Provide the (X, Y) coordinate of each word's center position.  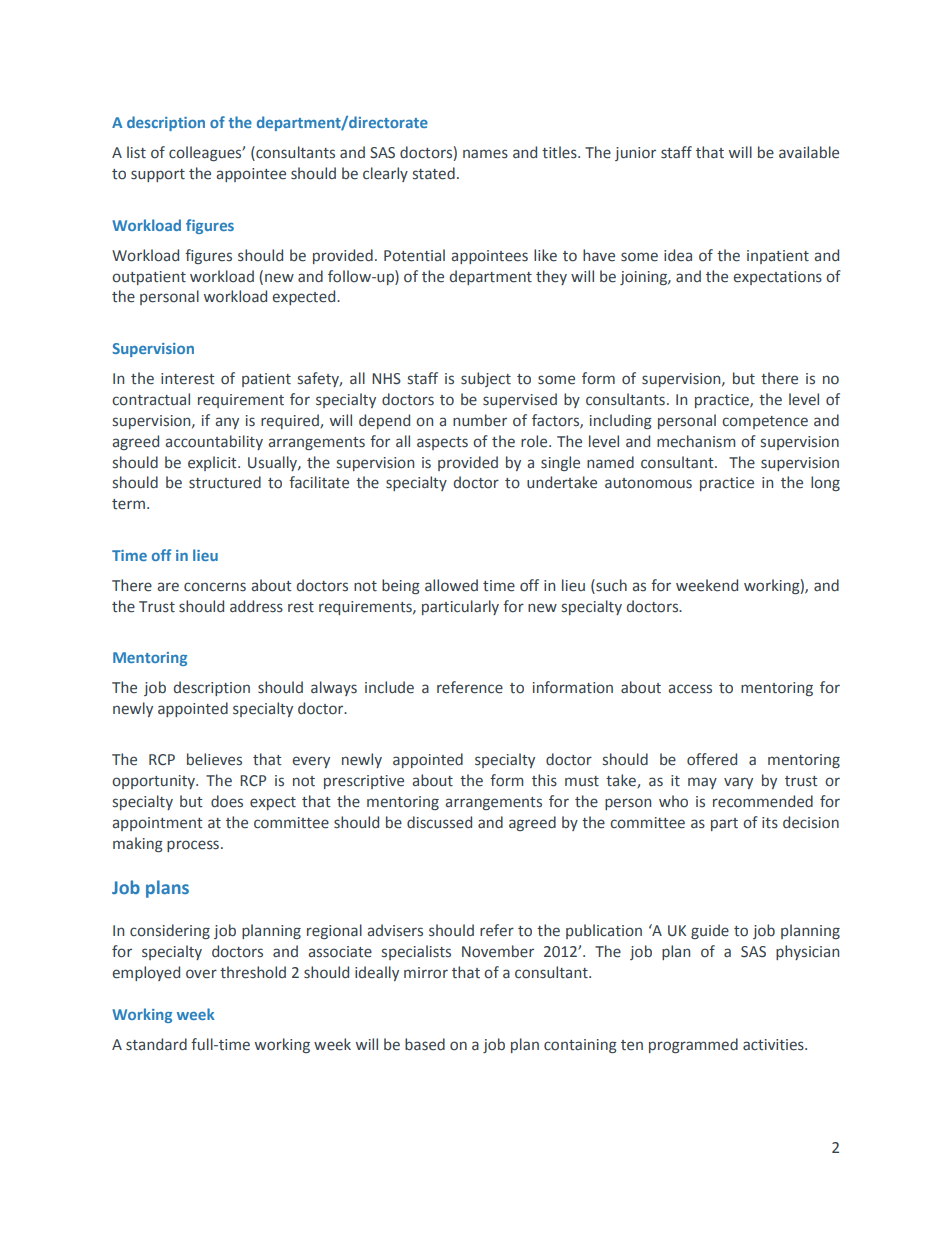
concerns (215, 587)
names (485, 154)
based (425, 1044)
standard (156, 1044)
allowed (451, 585)
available (809, 152)
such (610, 585)
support (158, 175)
